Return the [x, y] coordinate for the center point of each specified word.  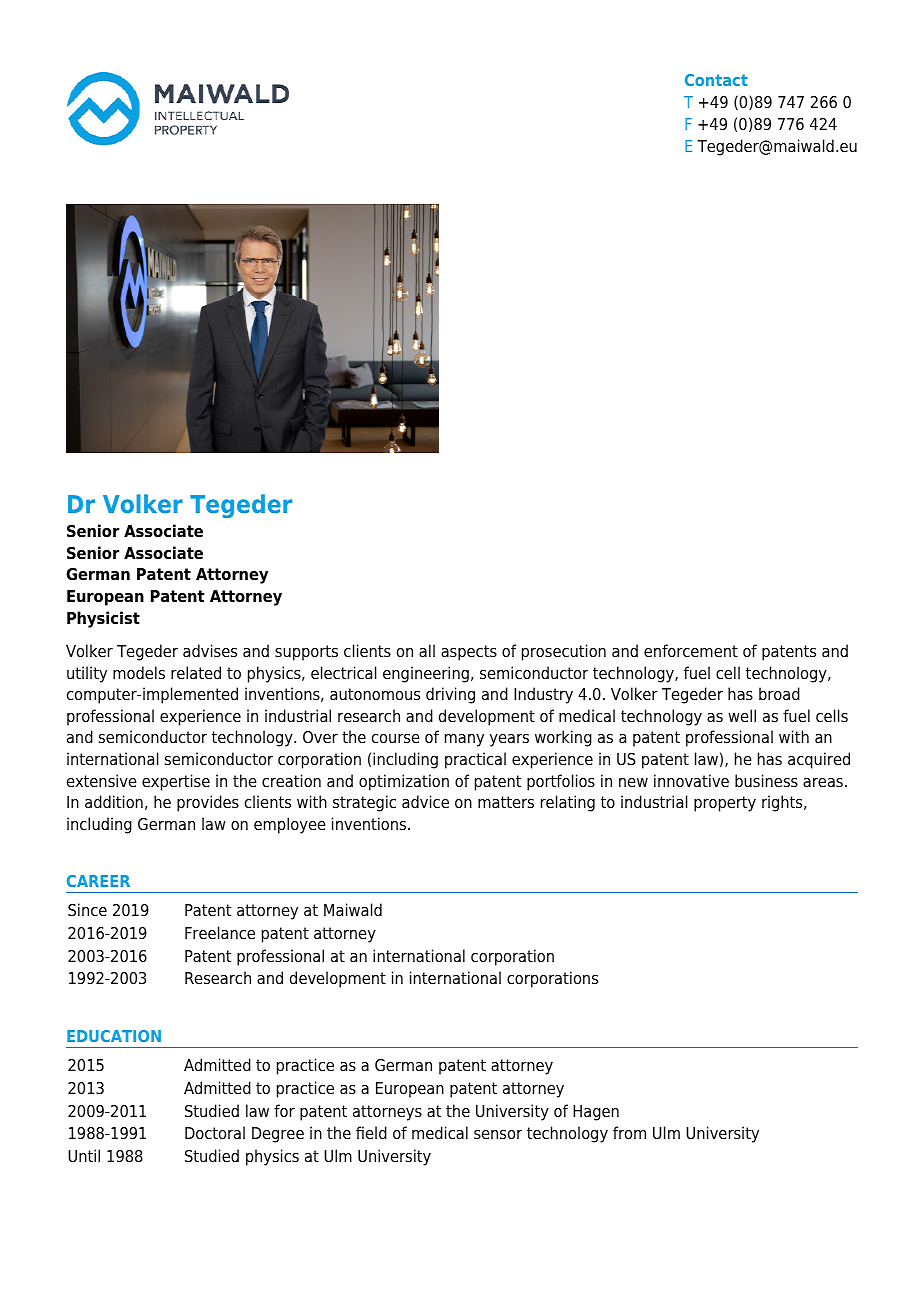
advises [210, 651]
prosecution [564, 652]
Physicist [103, 619]
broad [779, 694]
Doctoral [215, 1133]
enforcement [691, 651]
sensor [498, 1135]
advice [425, 802]
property [725, 804]
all [427, 651]
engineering [426, 674]
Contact [716, 80]
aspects [469, 653]
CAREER [98, 881]
